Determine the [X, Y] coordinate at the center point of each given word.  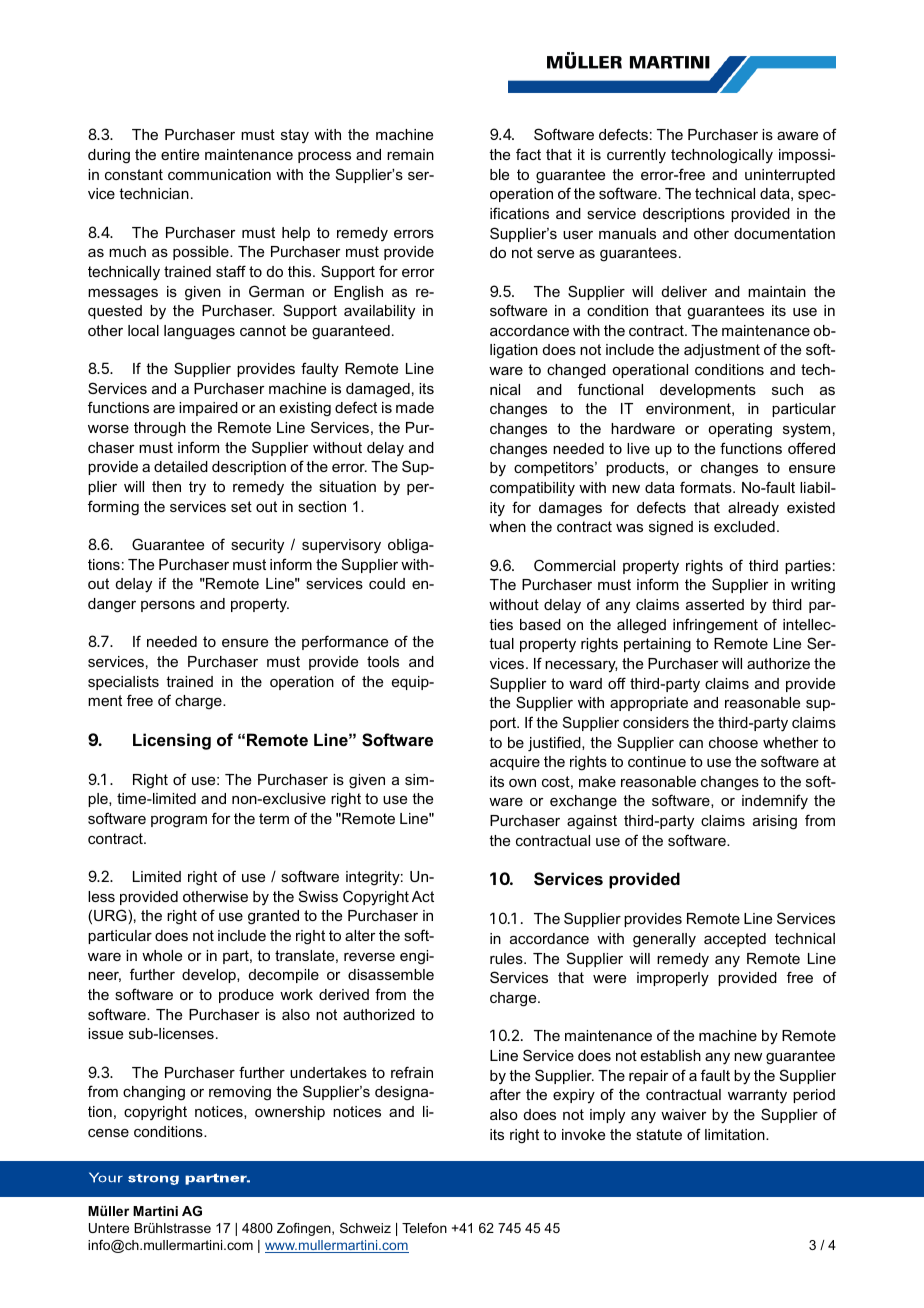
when [507, 526]
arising [775, 822]
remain [410, 154]
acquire [515, 763]
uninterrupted [790, 176]
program [179, 822]
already [753, 509]
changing [154, 1093]
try [197, 488]
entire [180, 154]
